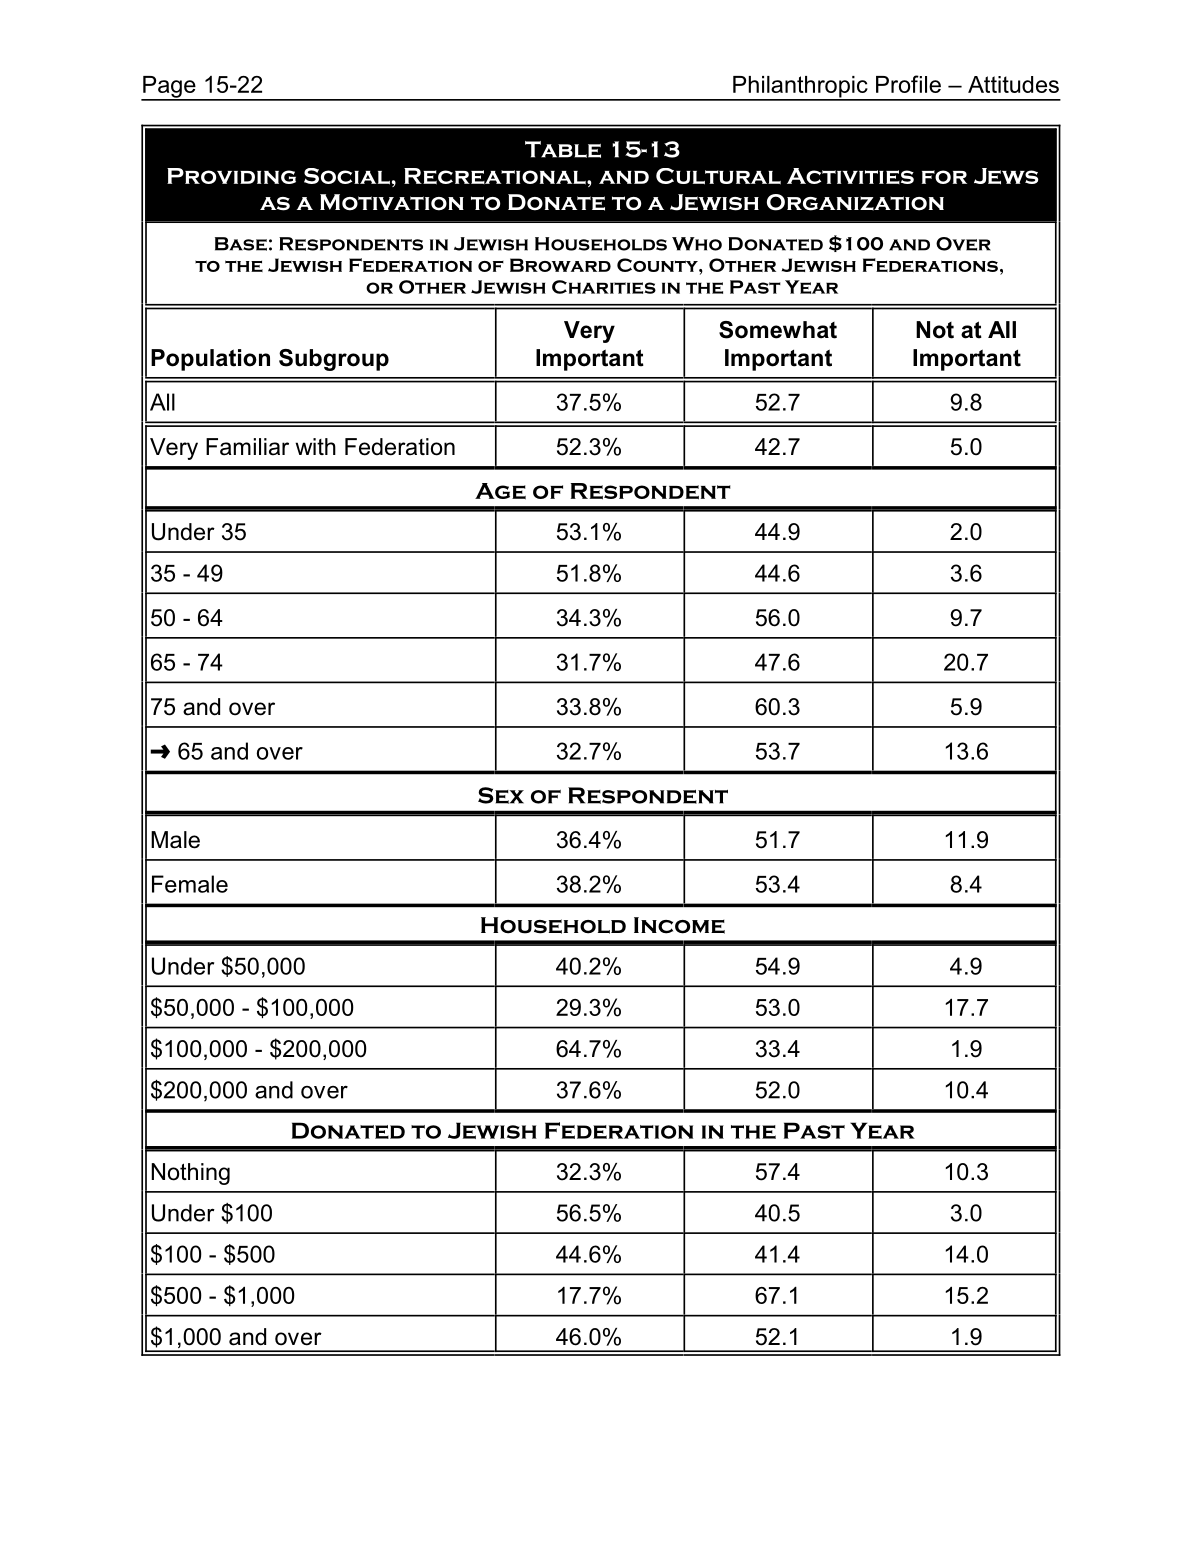 The width and height of the page is (1202, 1556). I want to click on Sex, so click(501, 795).
